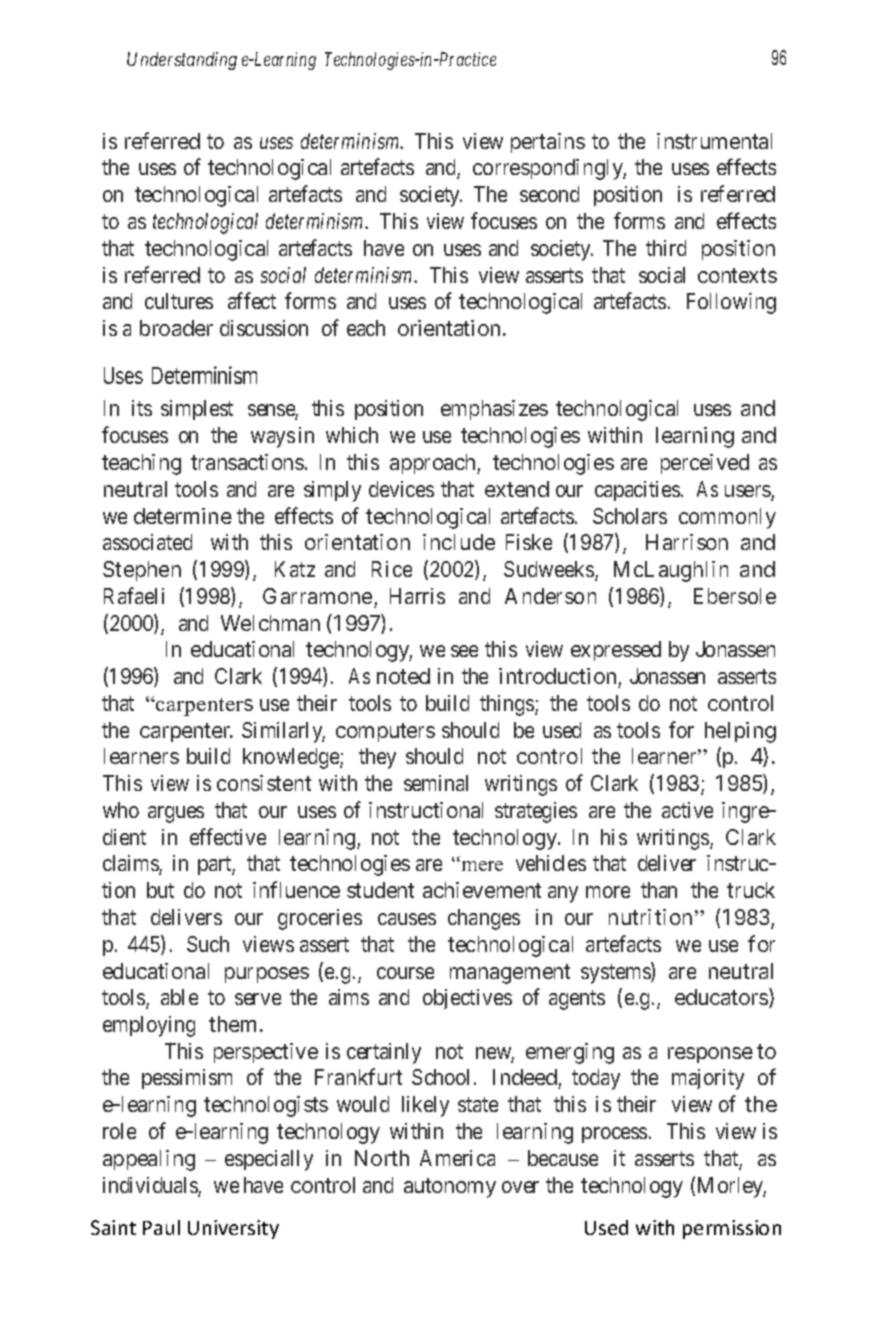 This page has height=1340, width=896. What do you see at coordinates (548, 143) in the page?
I see `pertains` at bounding box center [548, 143].
